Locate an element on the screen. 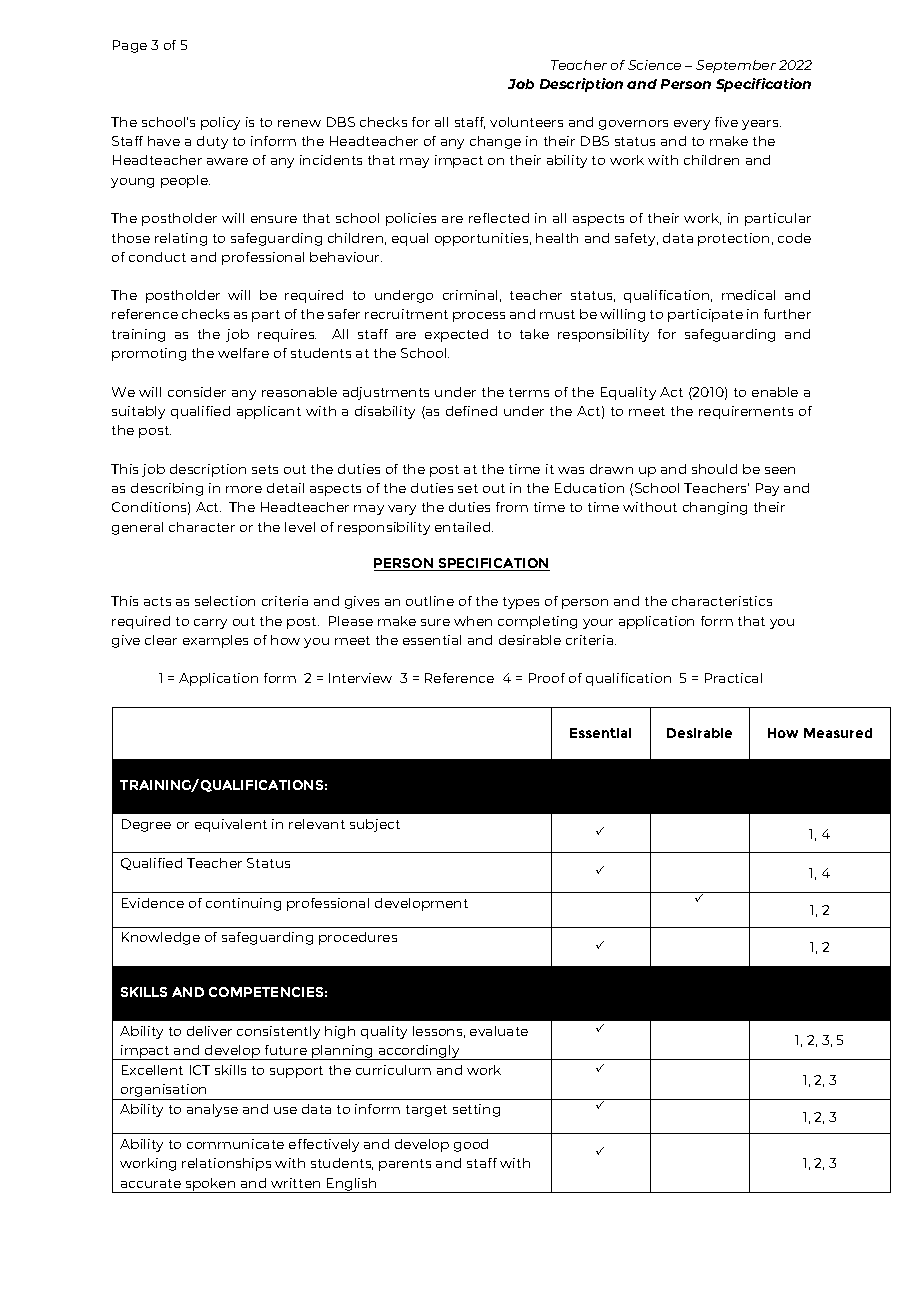 This screenshot has width=924, height=1307. Proof is located at coordinates (547, 678).
